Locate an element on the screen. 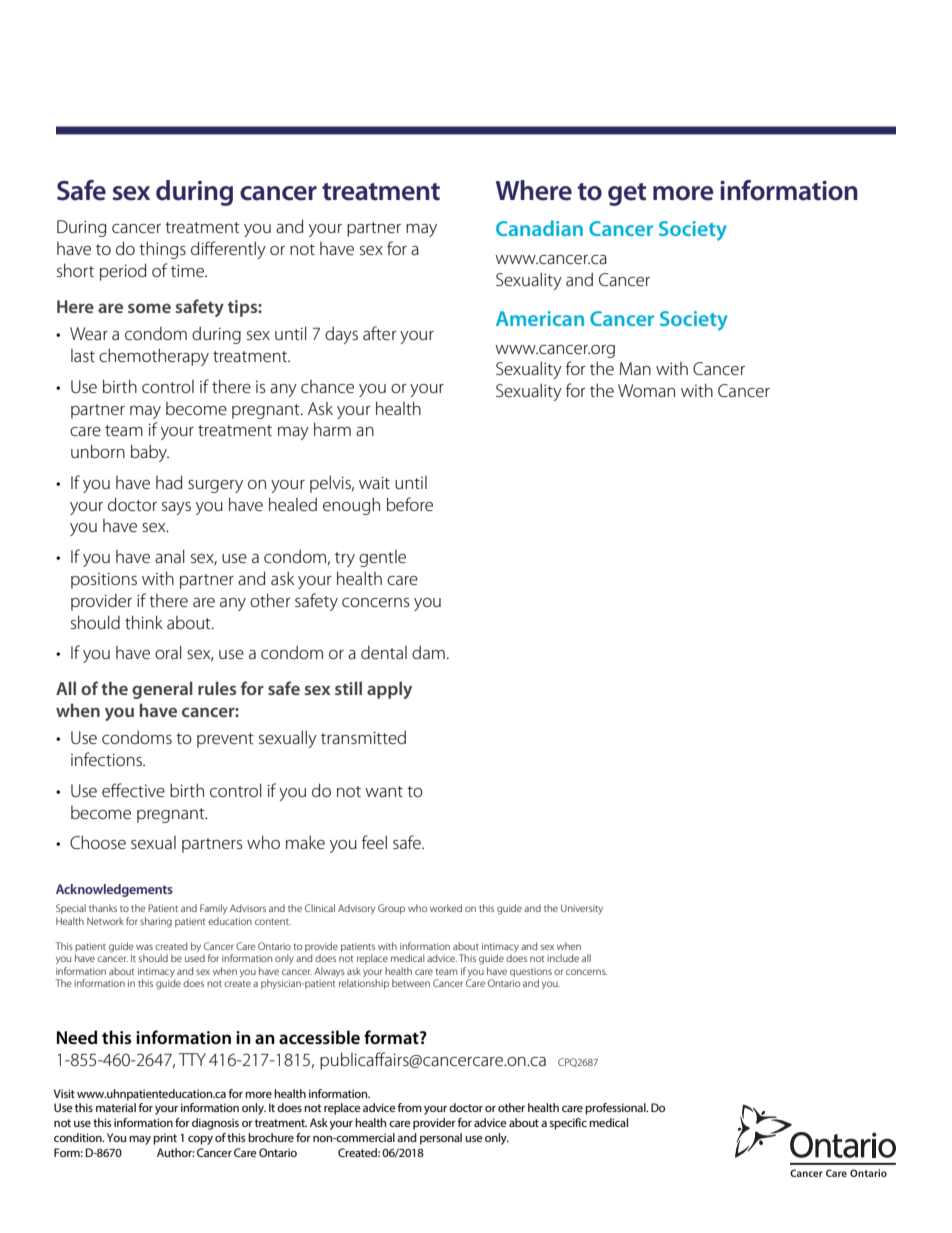  differently is located at coordinates (228, 250).
